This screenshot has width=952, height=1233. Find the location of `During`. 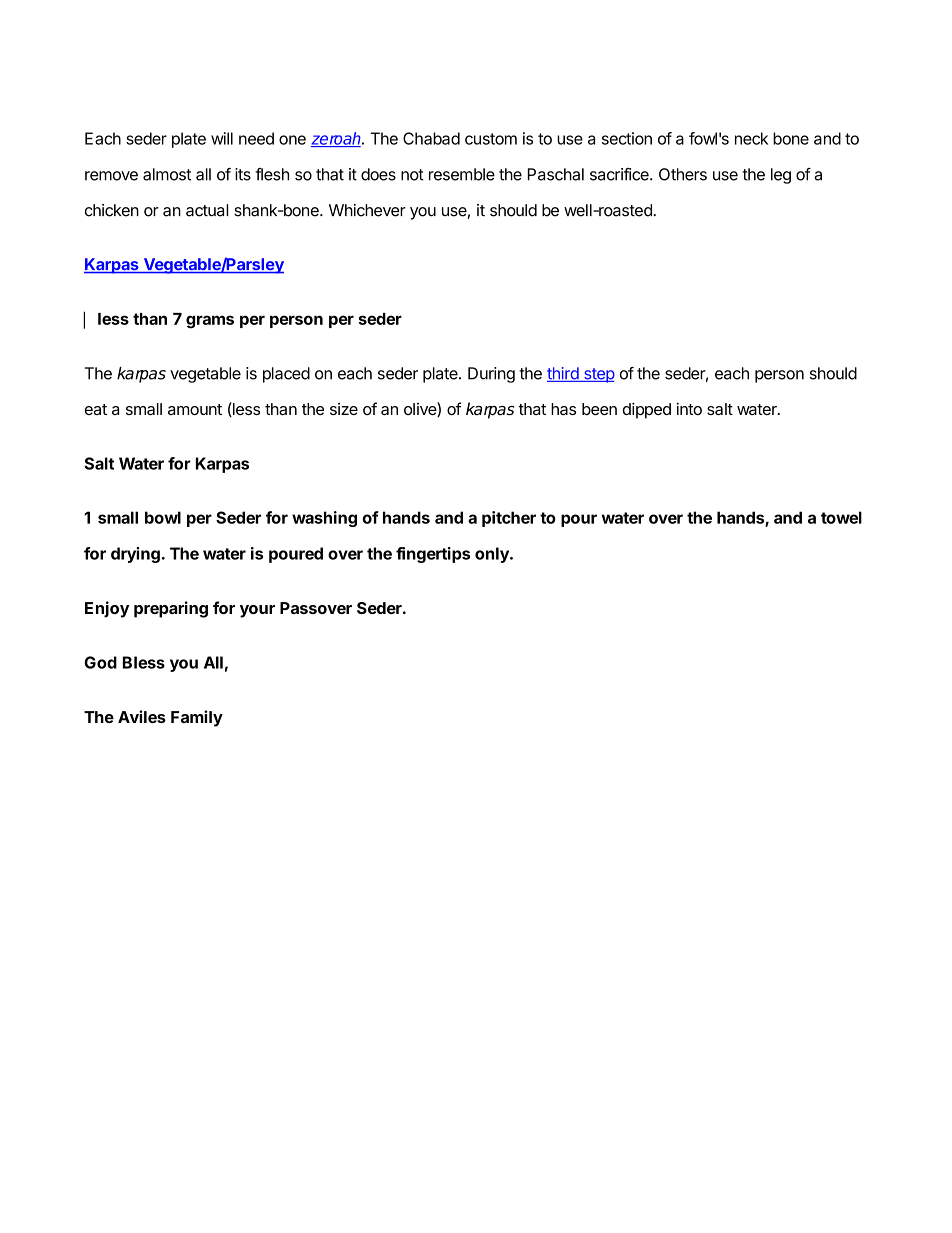

During is located at coordinates (491, 375).
